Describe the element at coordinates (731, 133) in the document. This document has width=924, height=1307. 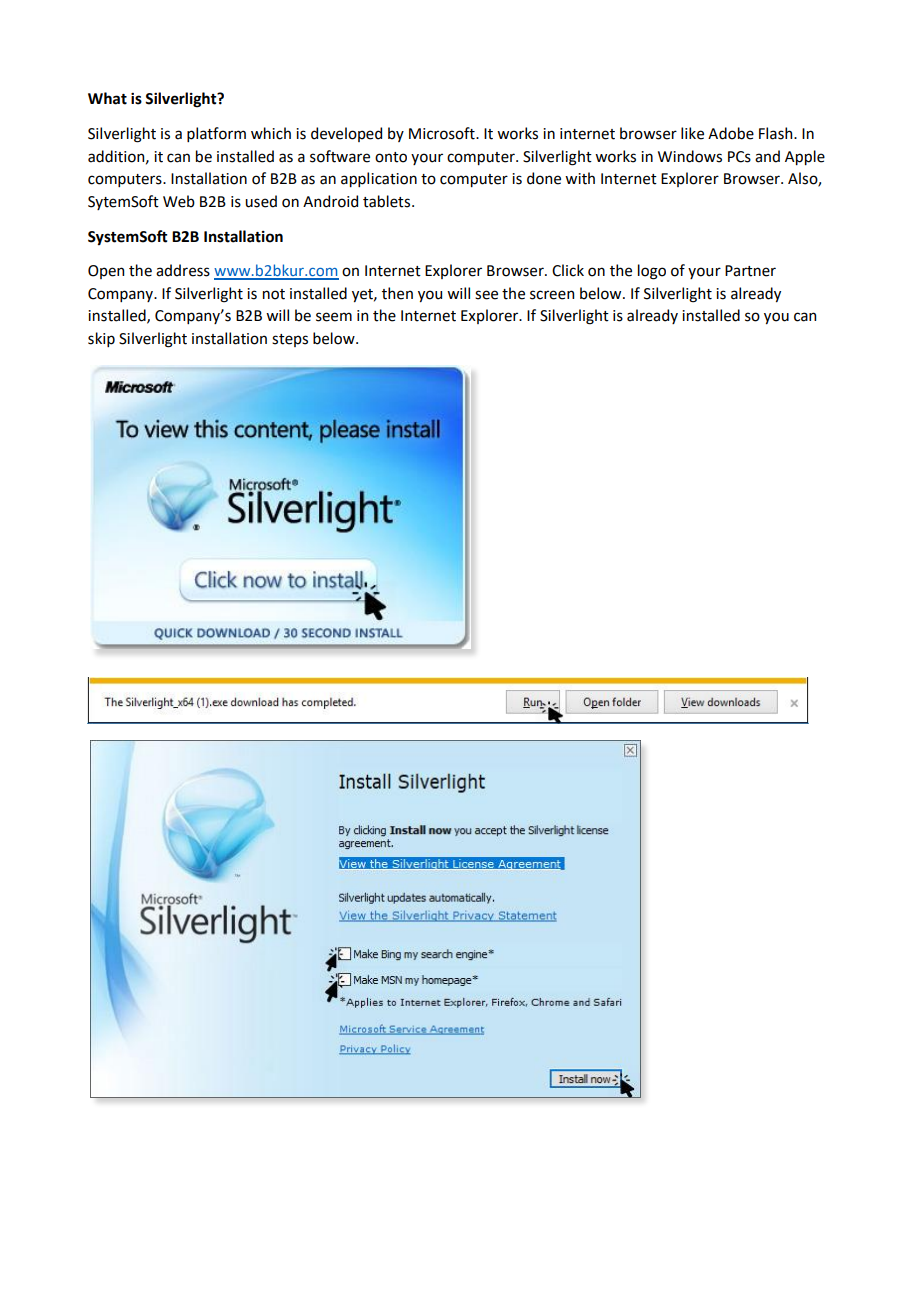
I see `Adobe` at that location.
